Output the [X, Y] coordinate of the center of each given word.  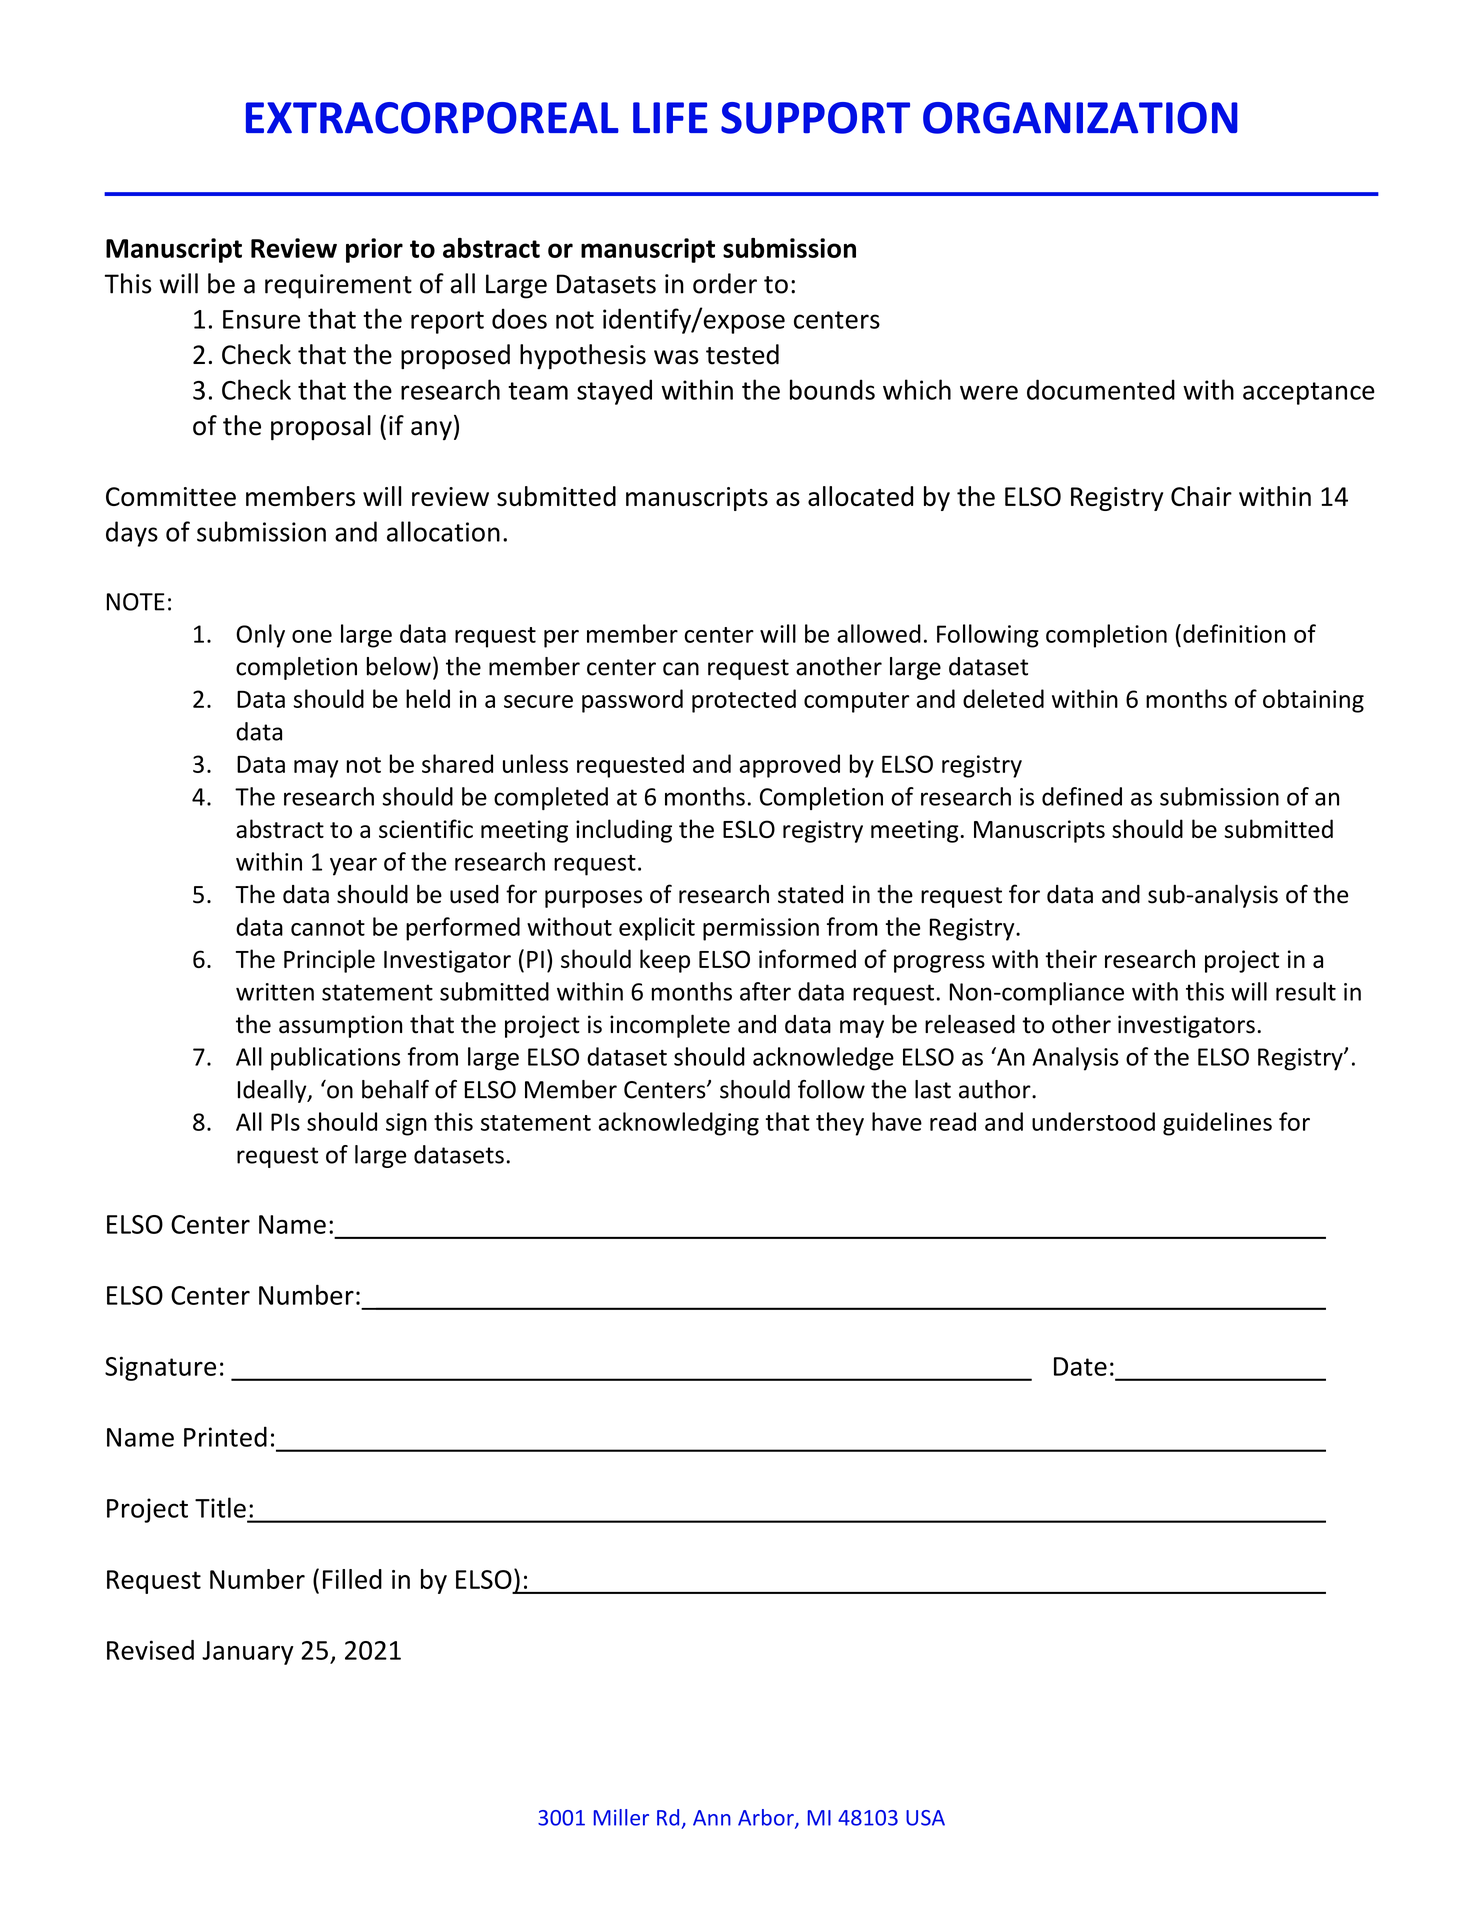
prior [374, 250]
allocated [860, 496]
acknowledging [679, 1124]
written [275, 992]
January [248, 1653]
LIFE [670, 118]
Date [1080, 1366]
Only [260, 636]
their [1071, 958]
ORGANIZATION [1080, 118]
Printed [225, 1436]
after [765, 991]
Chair [1201, 496]
